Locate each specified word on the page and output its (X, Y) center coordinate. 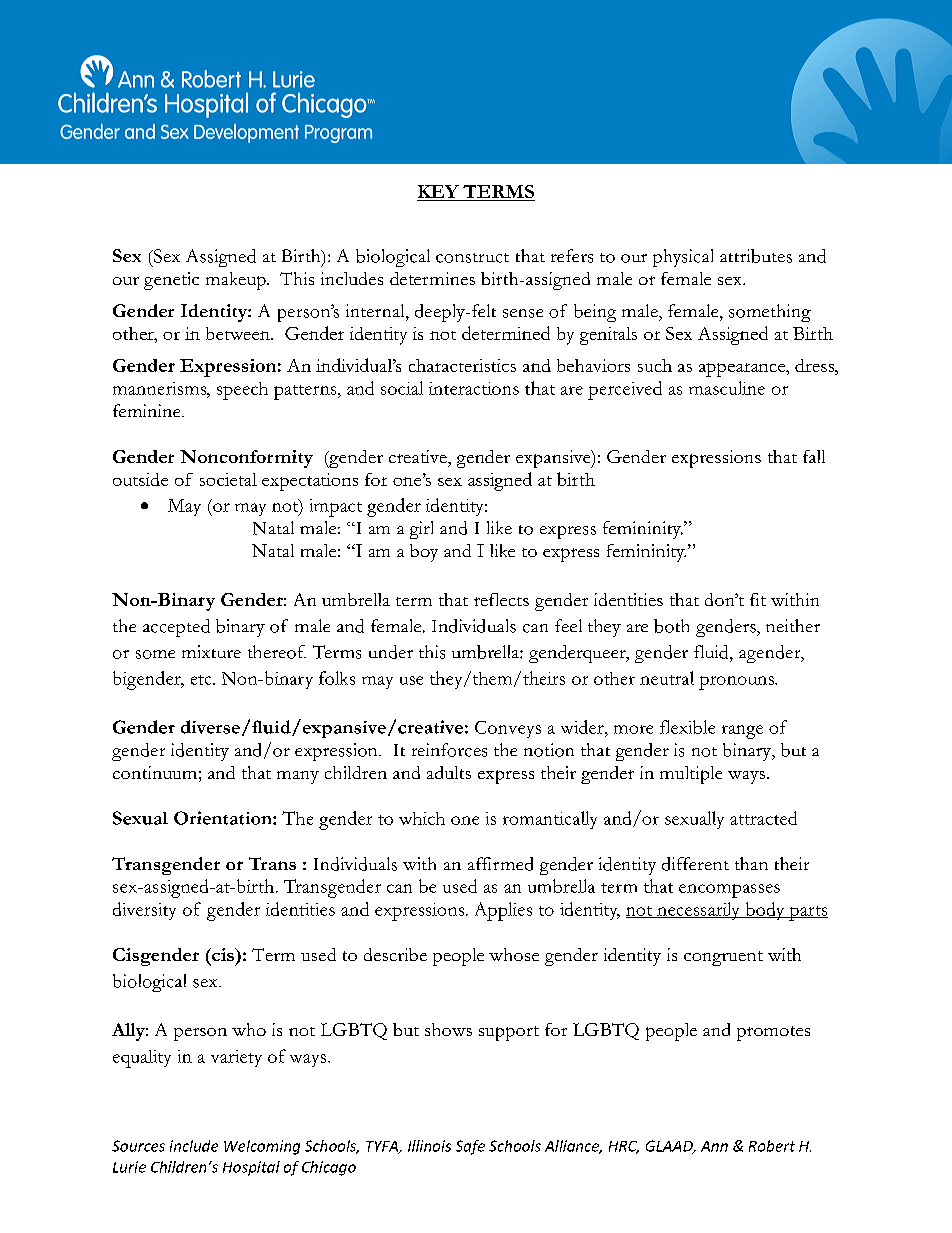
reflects (501, 599)
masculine (727, 388)
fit (758, 599)
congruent (723, 958)
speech (242, 391)
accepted (176, 628)
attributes (756, 256)
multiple (691, 775)
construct (472, 258)
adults (449, 772)
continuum (155, 772)
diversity (144, 911)
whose (514, 954)
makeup (237, 281)
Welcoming (262, 1147)
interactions (474, 388)
